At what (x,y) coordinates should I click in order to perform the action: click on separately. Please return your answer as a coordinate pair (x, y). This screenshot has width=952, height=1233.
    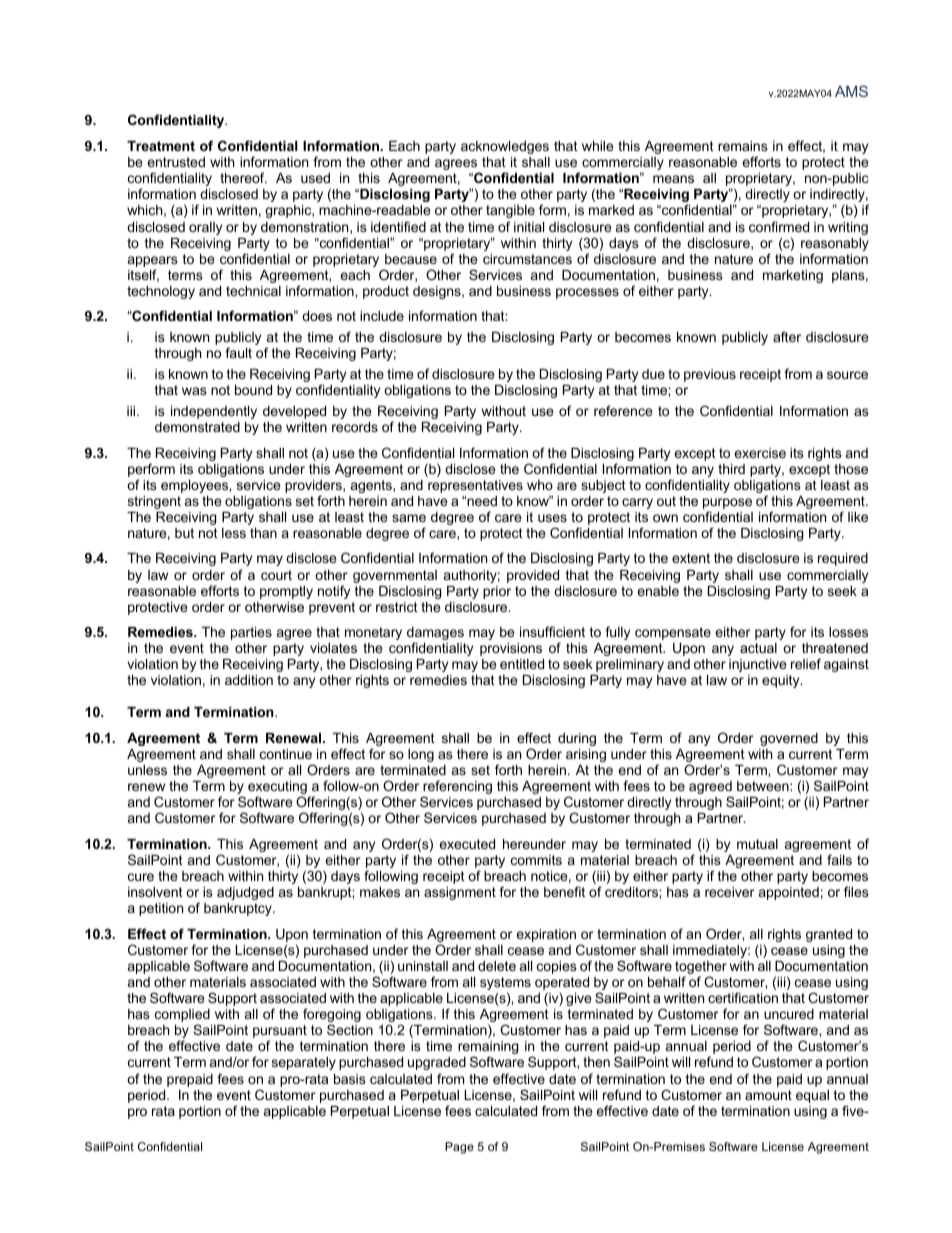
    Looking at the image, I should click on (304, 1063).
